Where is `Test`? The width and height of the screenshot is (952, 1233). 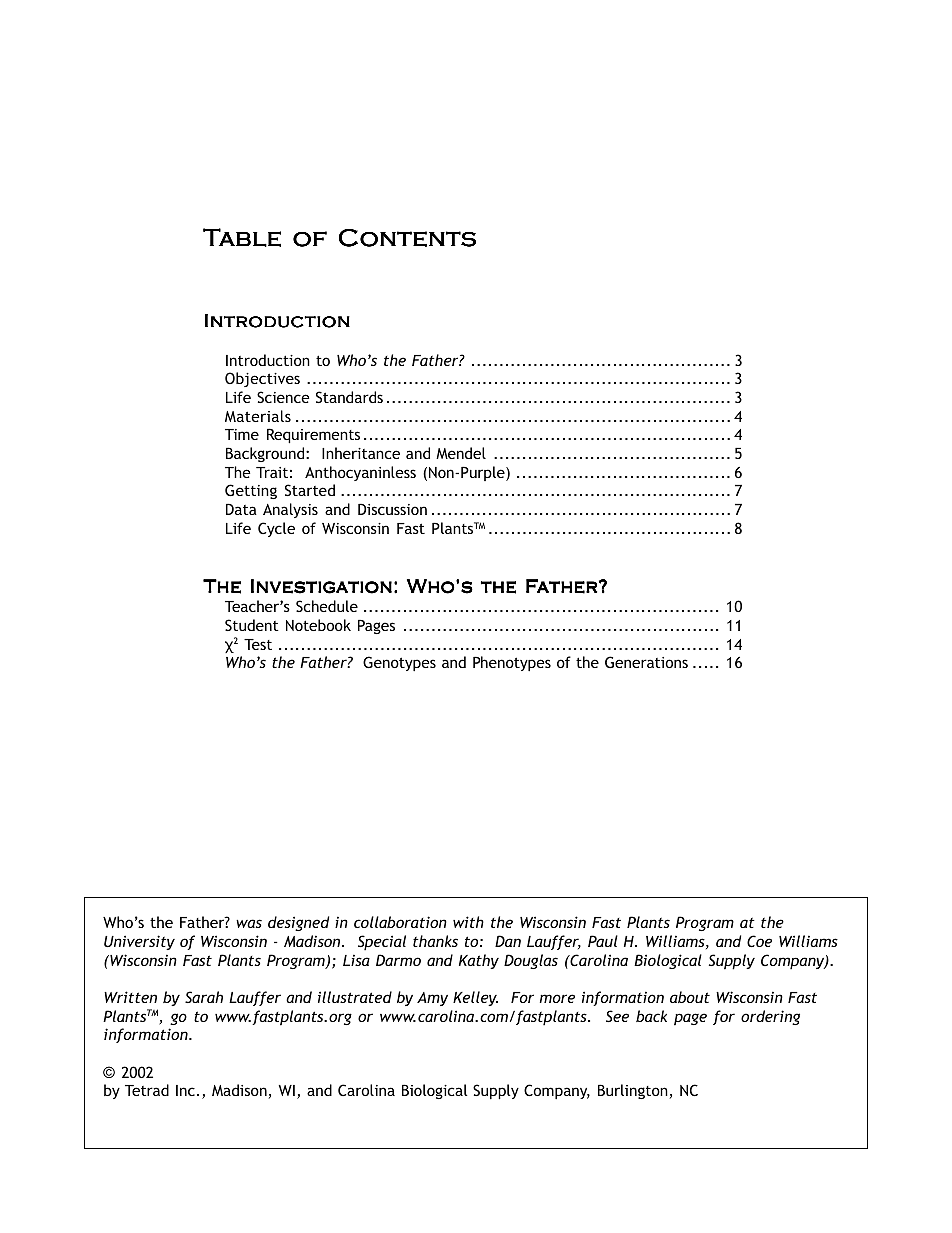 Test is located at coordinates (258, 644).
